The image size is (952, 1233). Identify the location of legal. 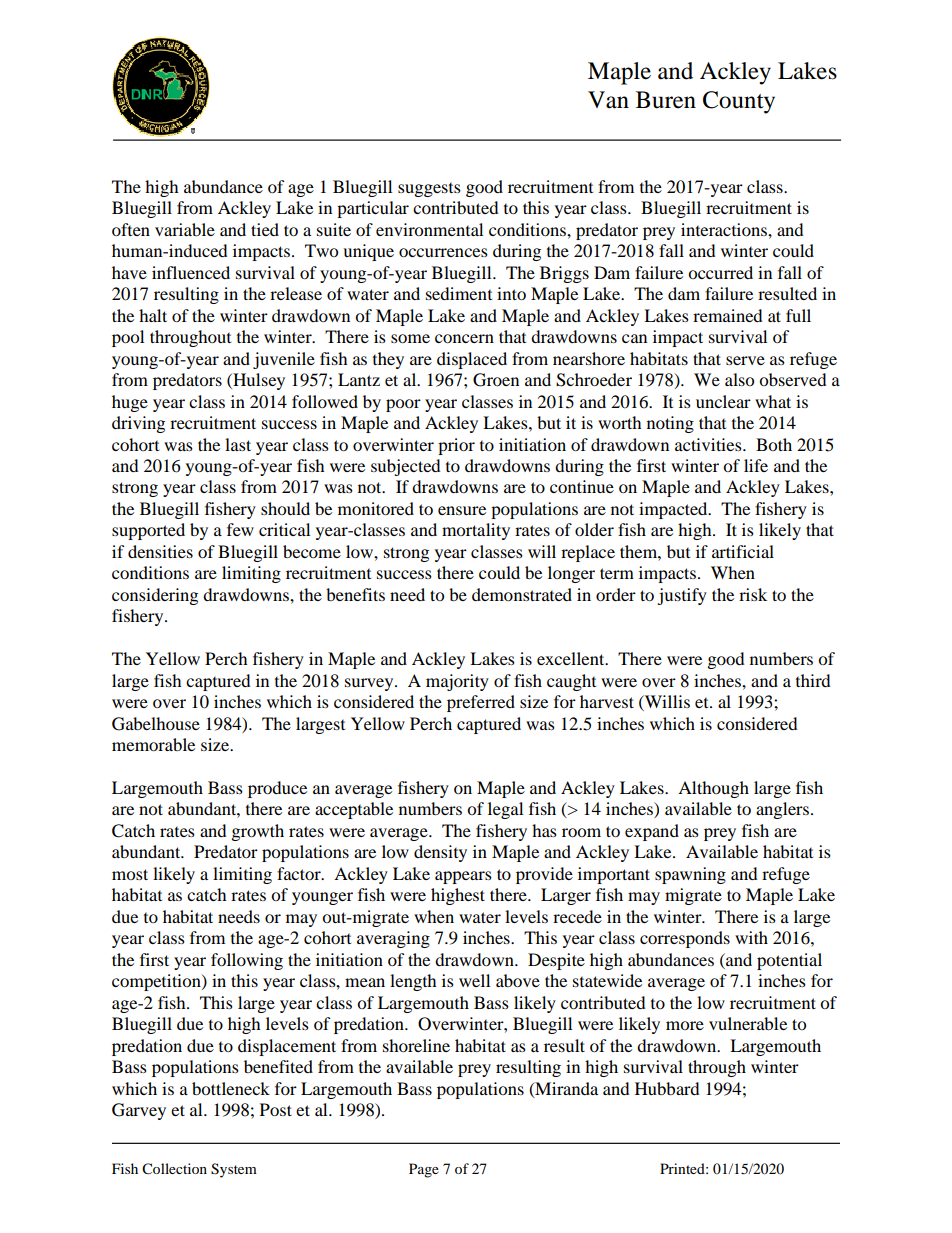
(505, 810).
